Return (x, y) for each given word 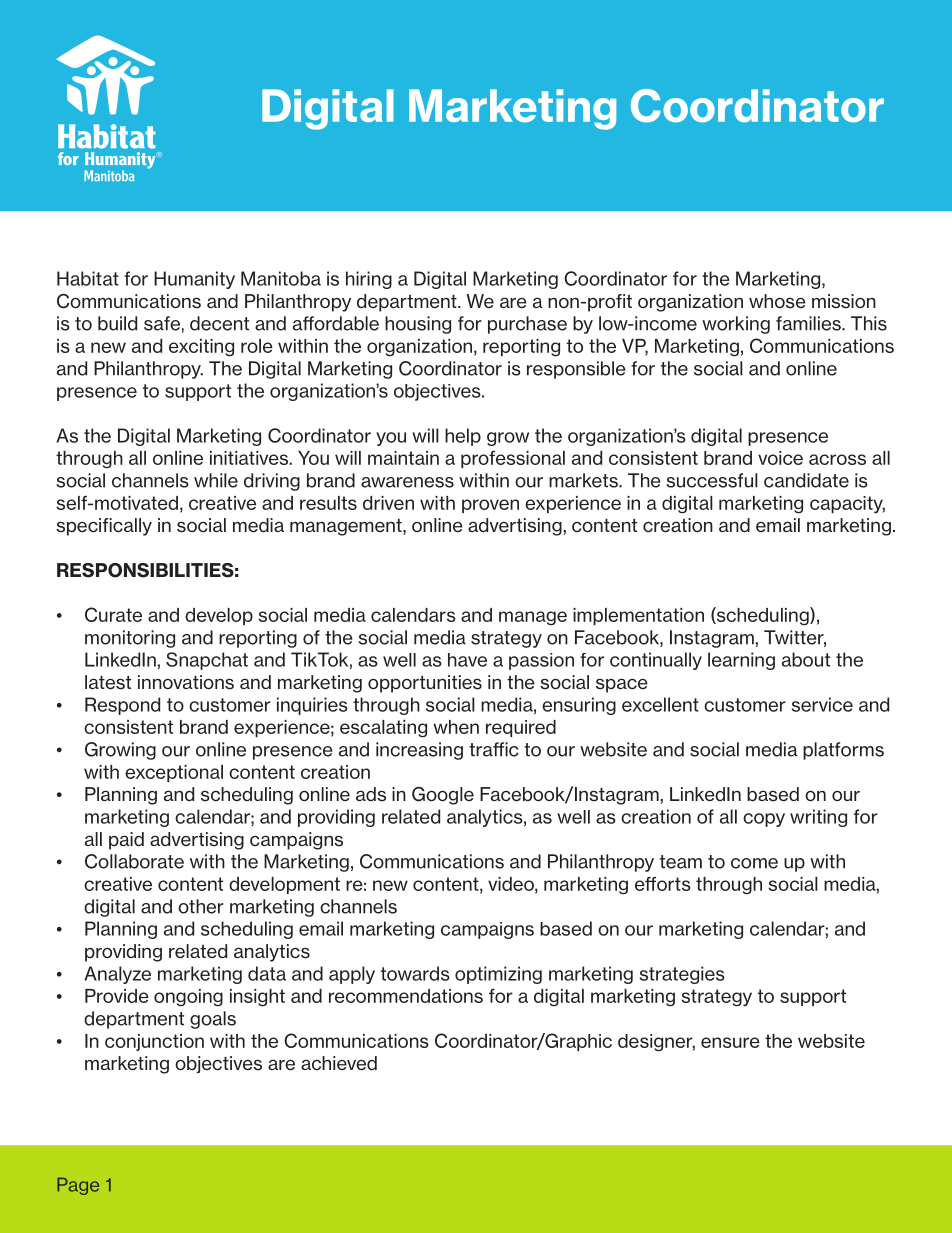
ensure (730, 1042)
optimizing (498, 975)
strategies (682, 975)
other (201, 906)
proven (490, 506)
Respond (122, 706)
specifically (104, 527)
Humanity (194, 280)
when (456, 727)
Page (78, 1186)
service (822, 704)
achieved (339, 1063)
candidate (806, 480)
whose (777, 301)
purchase (527, 325)
